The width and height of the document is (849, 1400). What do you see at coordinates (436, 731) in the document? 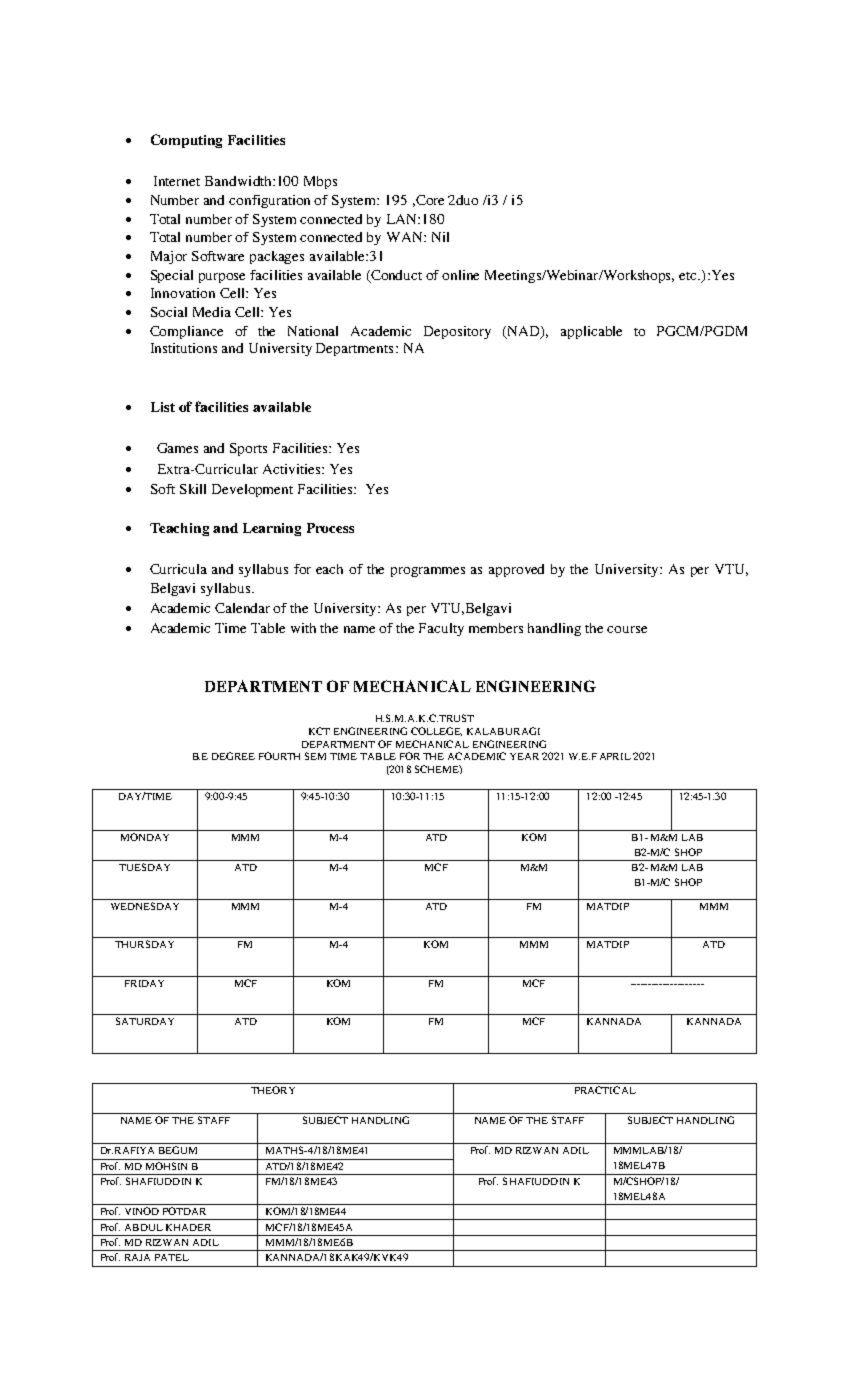
I see `COLLEGE` at bounding box center [436, 731].
